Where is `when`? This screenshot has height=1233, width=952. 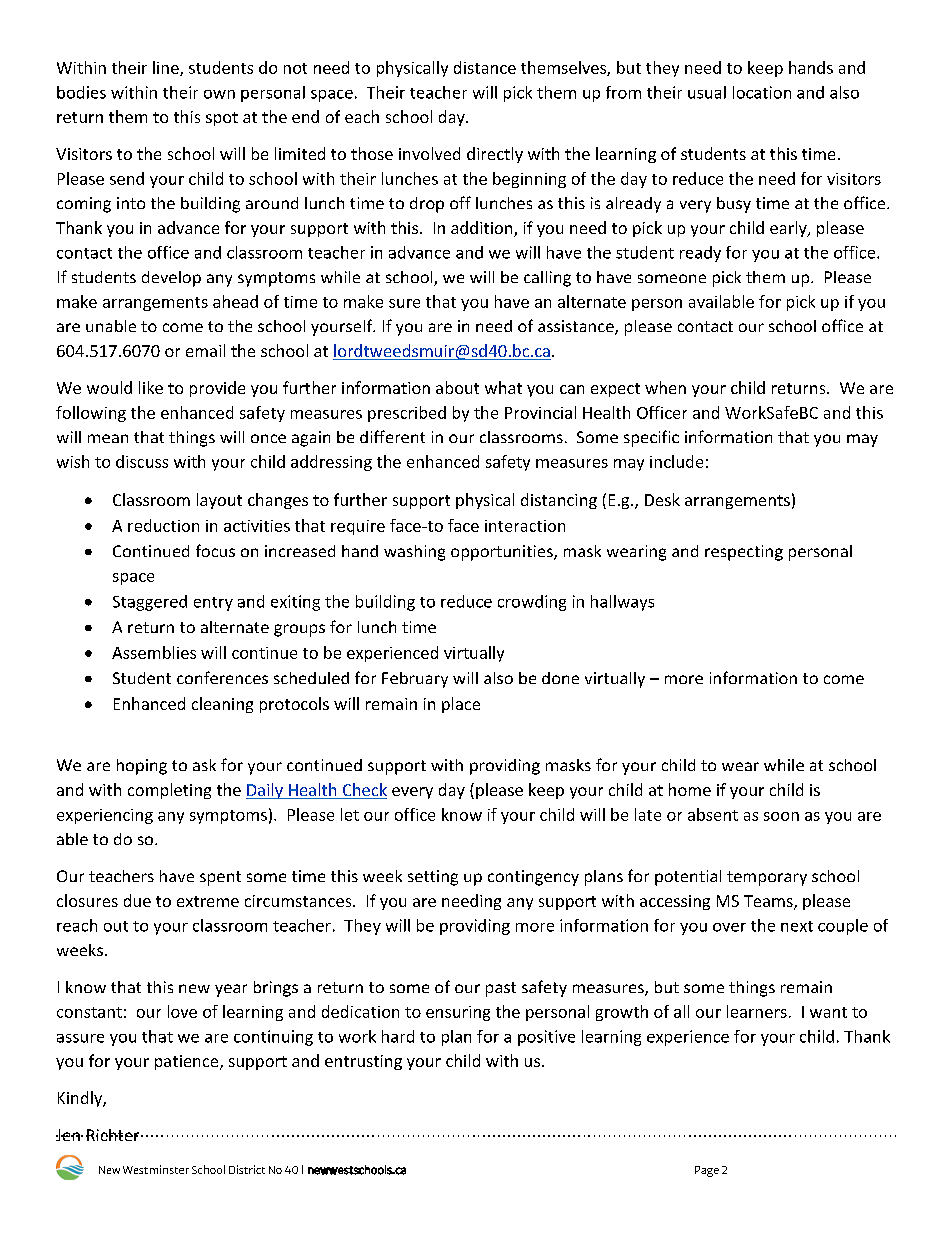 when is located at coordinates (665, 387).
